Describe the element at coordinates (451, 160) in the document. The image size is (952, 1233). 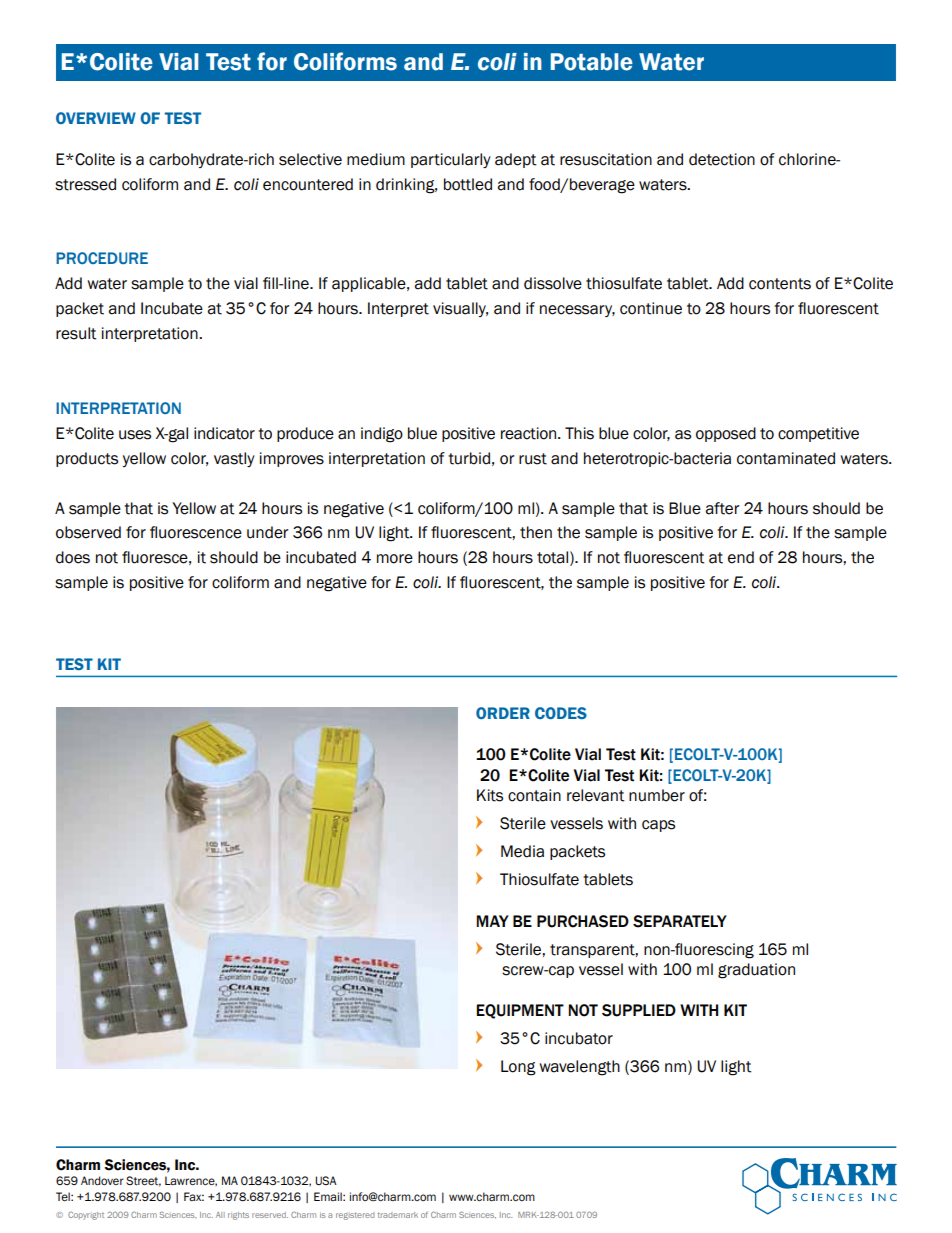
I see `particularly` at that location.
